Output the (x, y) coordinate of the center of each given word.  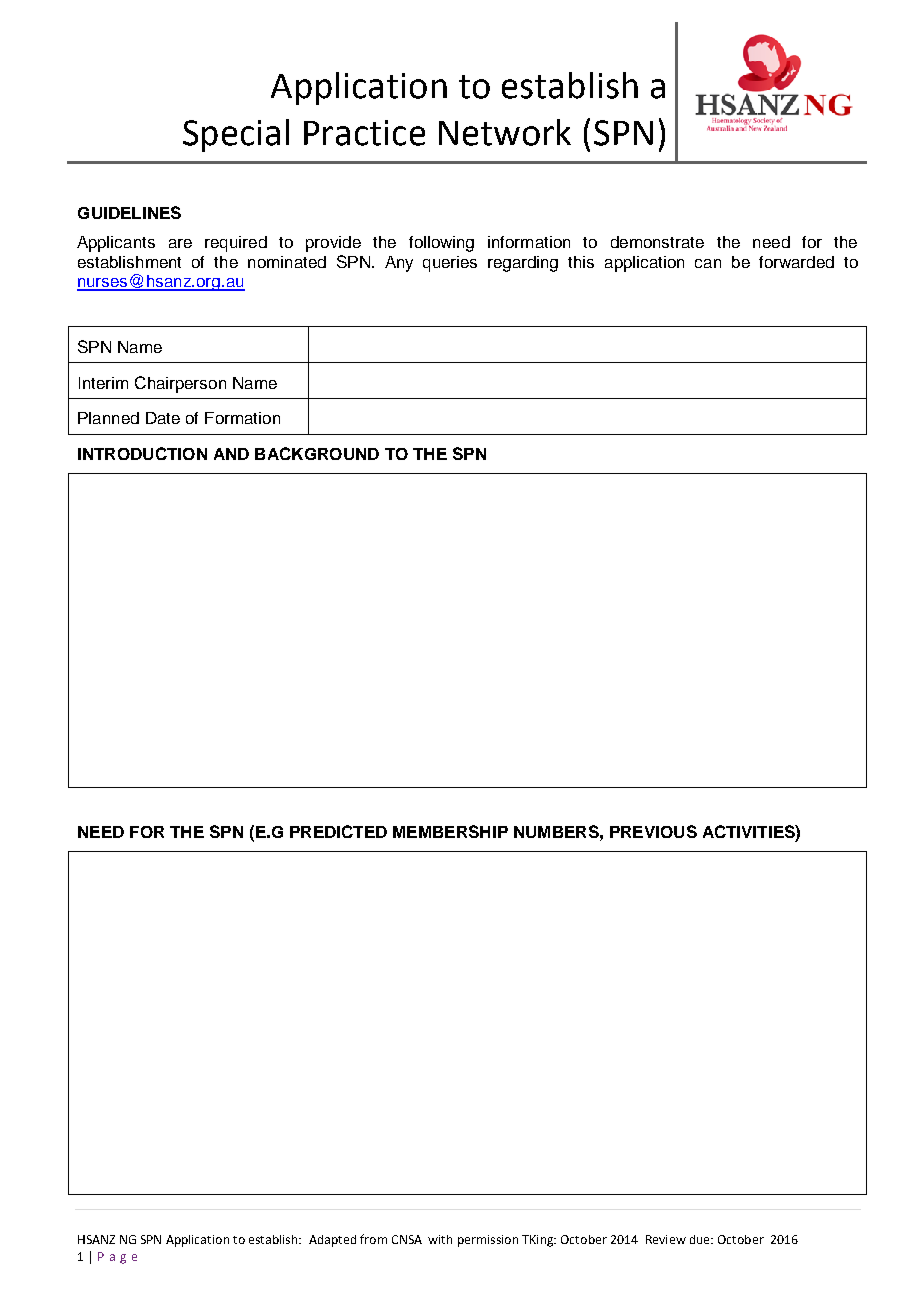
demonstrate (657, 242)
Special (236, 135)
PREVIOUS (653, 831)
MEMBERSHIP (450, 831)
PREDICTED (338, 831)
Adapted (332, 1241)
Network (505, 132)
